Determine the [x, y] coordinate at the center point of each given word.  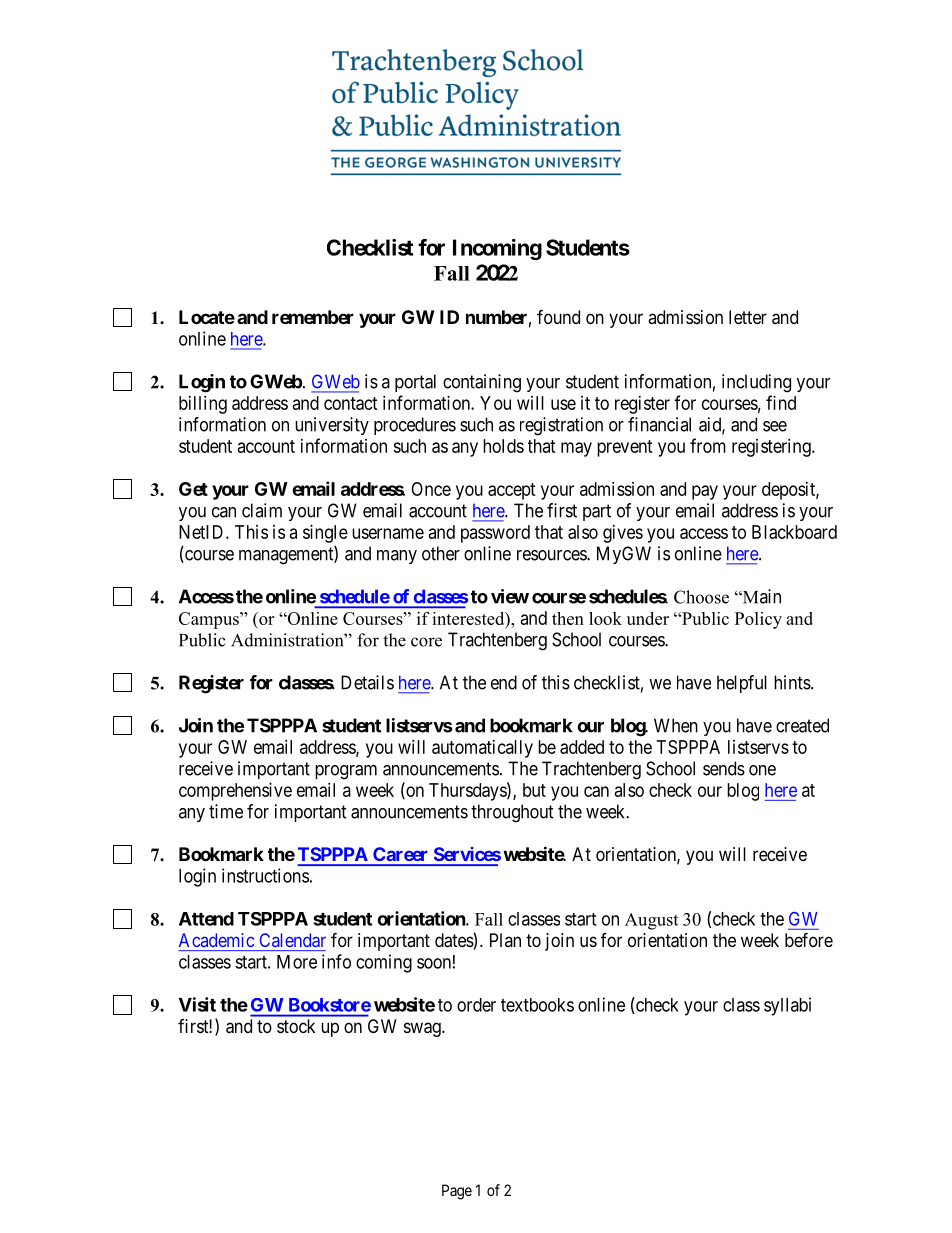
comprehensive [235, 792]
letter [748, 317]
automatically [482, 749]
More [297, 962]
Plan [505, 940]
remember [313, 317]
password [495, 534]
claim [262, 510]
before [809, 939]
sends [724, 768]
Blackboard [794, 532]
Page [457, 1192]
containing [482, 383]
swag [423, 1029]
